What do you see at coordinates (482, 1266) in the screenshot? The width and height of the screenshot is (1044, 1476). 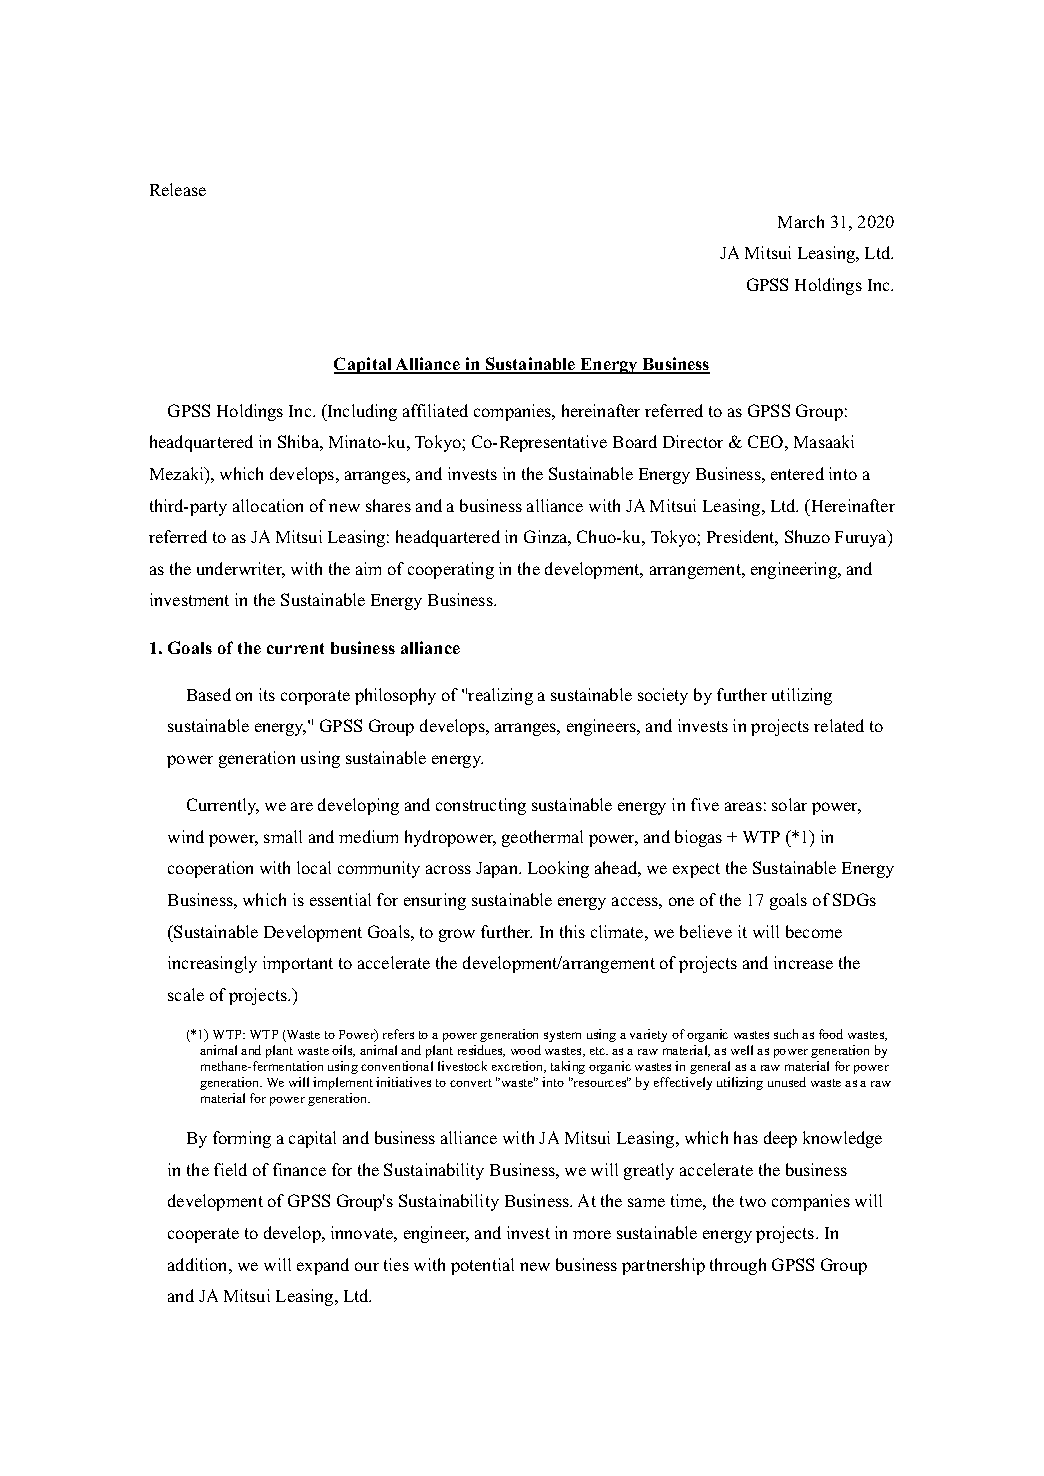 I see `potential` at bounding box center [482, 1266].
